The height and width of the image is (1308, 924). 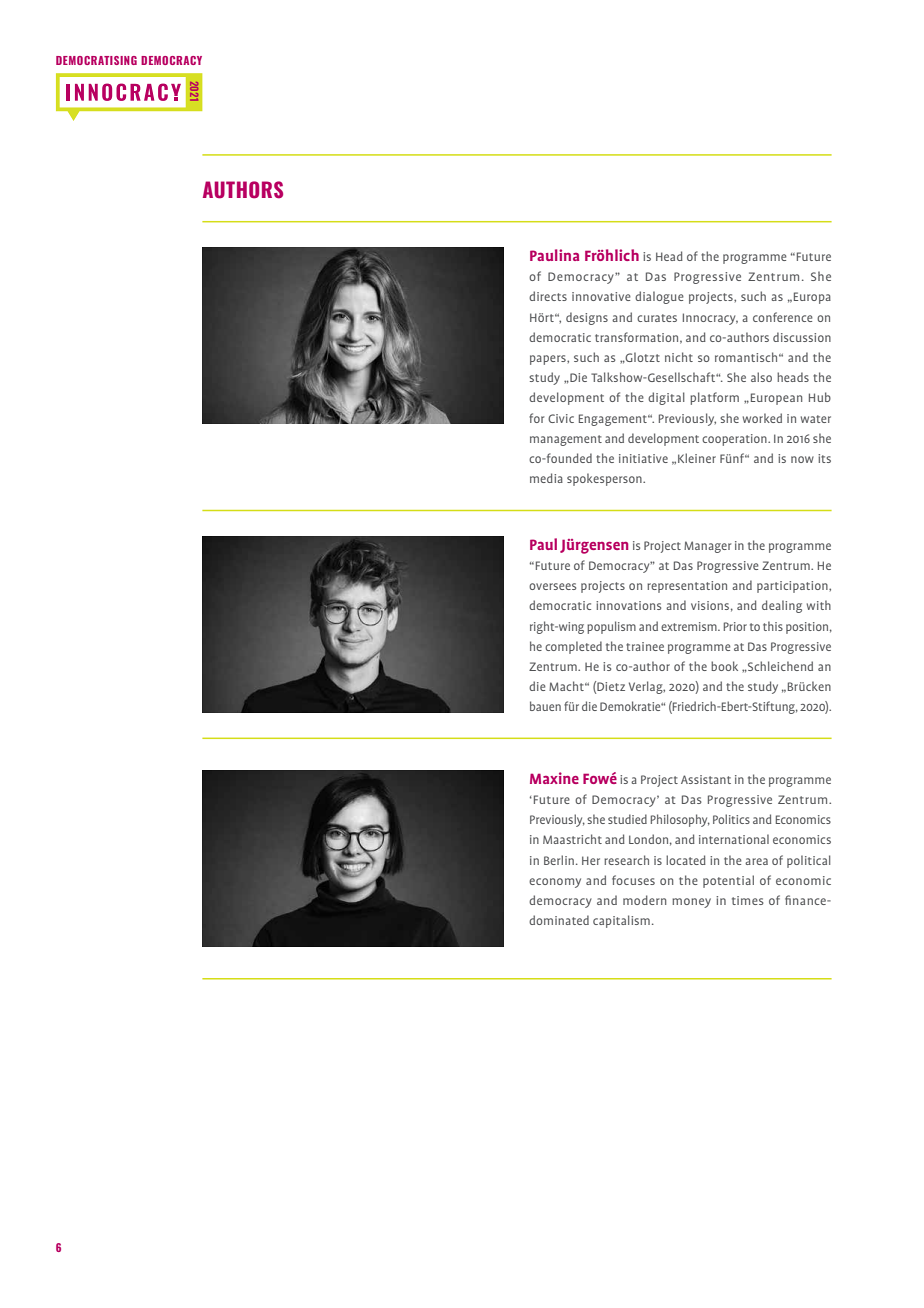 What do you see at coordinates (548, 296) in the image?
I see `directs` at bounding box center [548, 296].
